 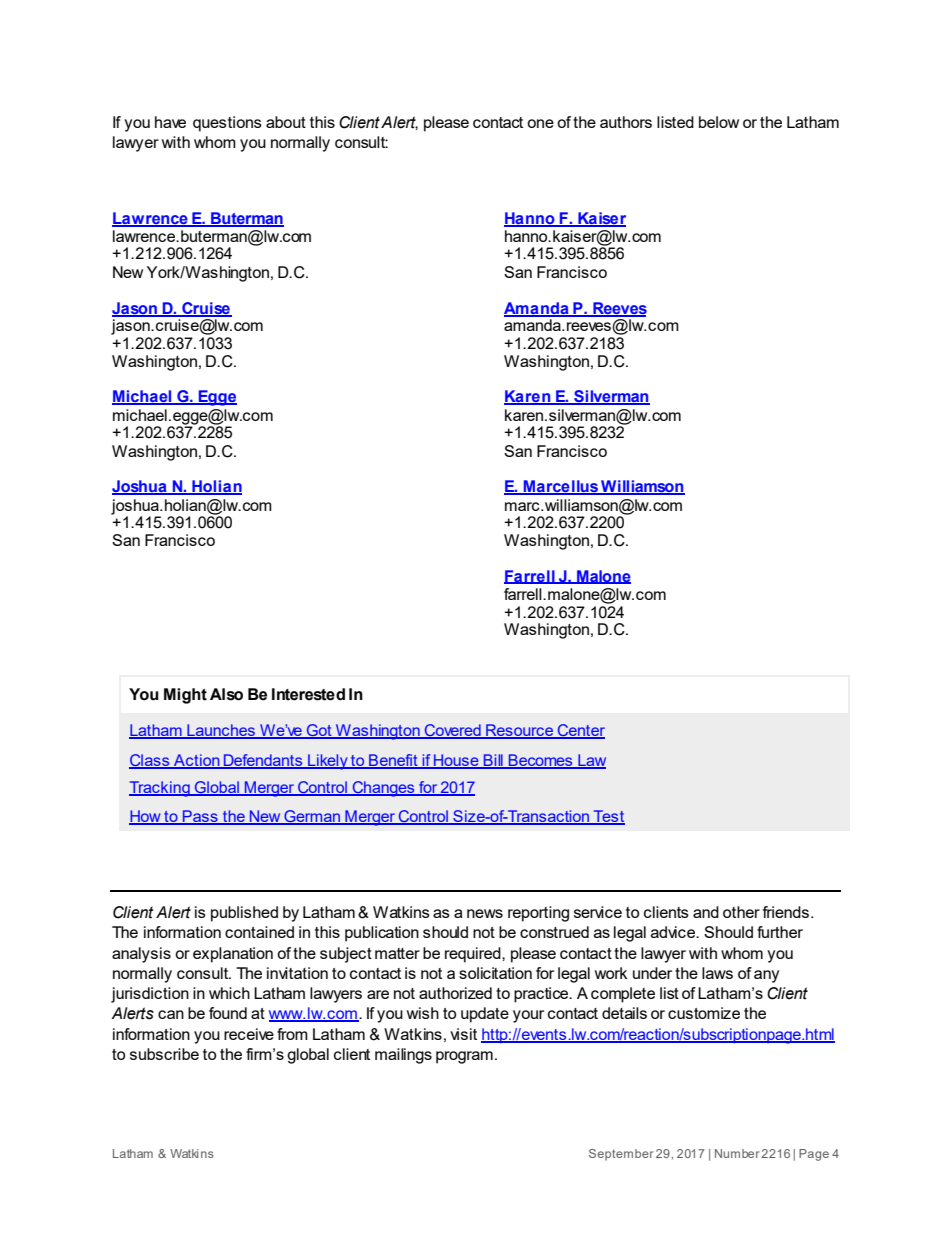 I want to click on news, so click(x=485, y=913).
